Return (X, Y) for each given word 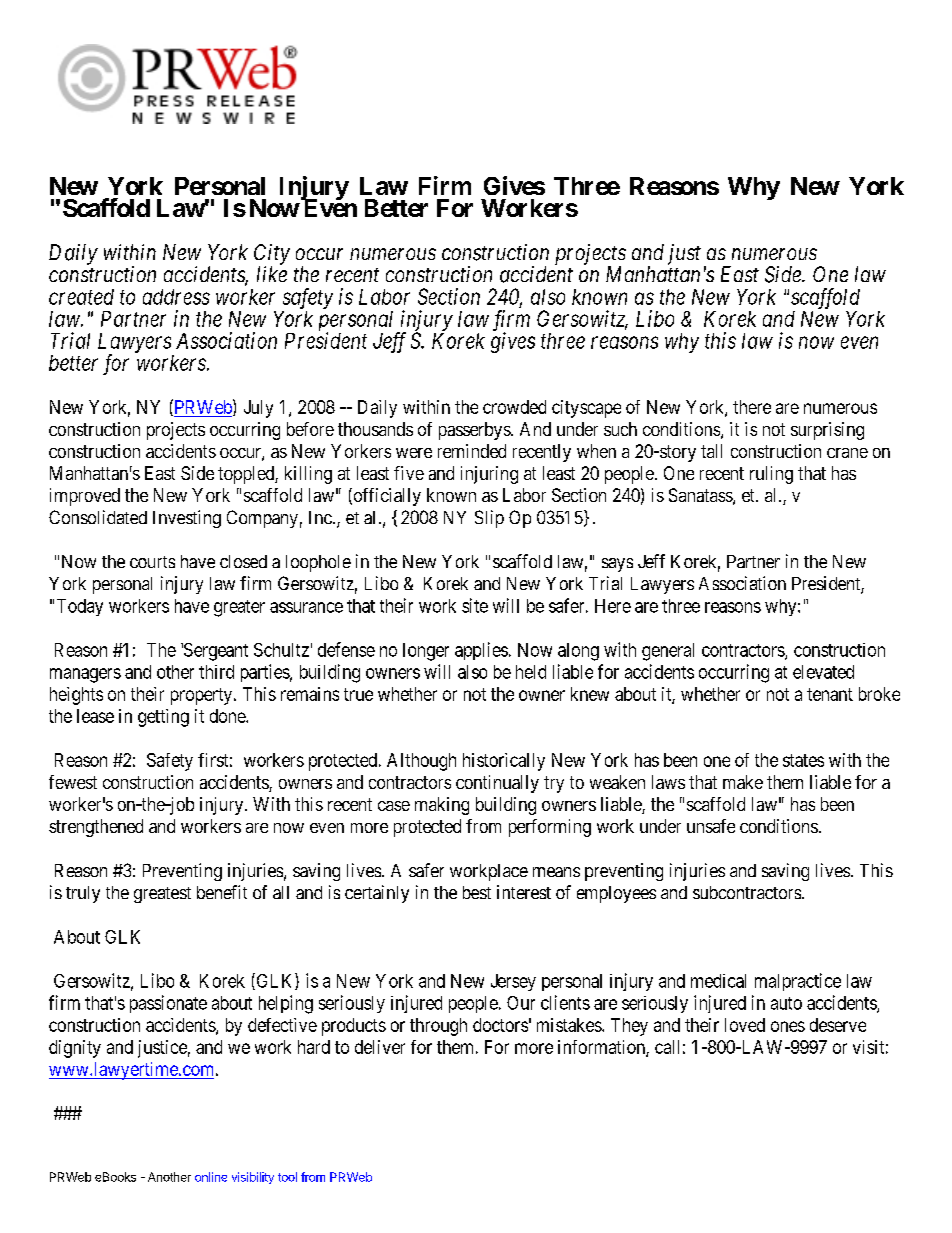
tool (287, 1177)
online (211, 1177)
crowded (514, 407)
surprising (827, 431)
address (176, 297)
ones (788, 1026)
